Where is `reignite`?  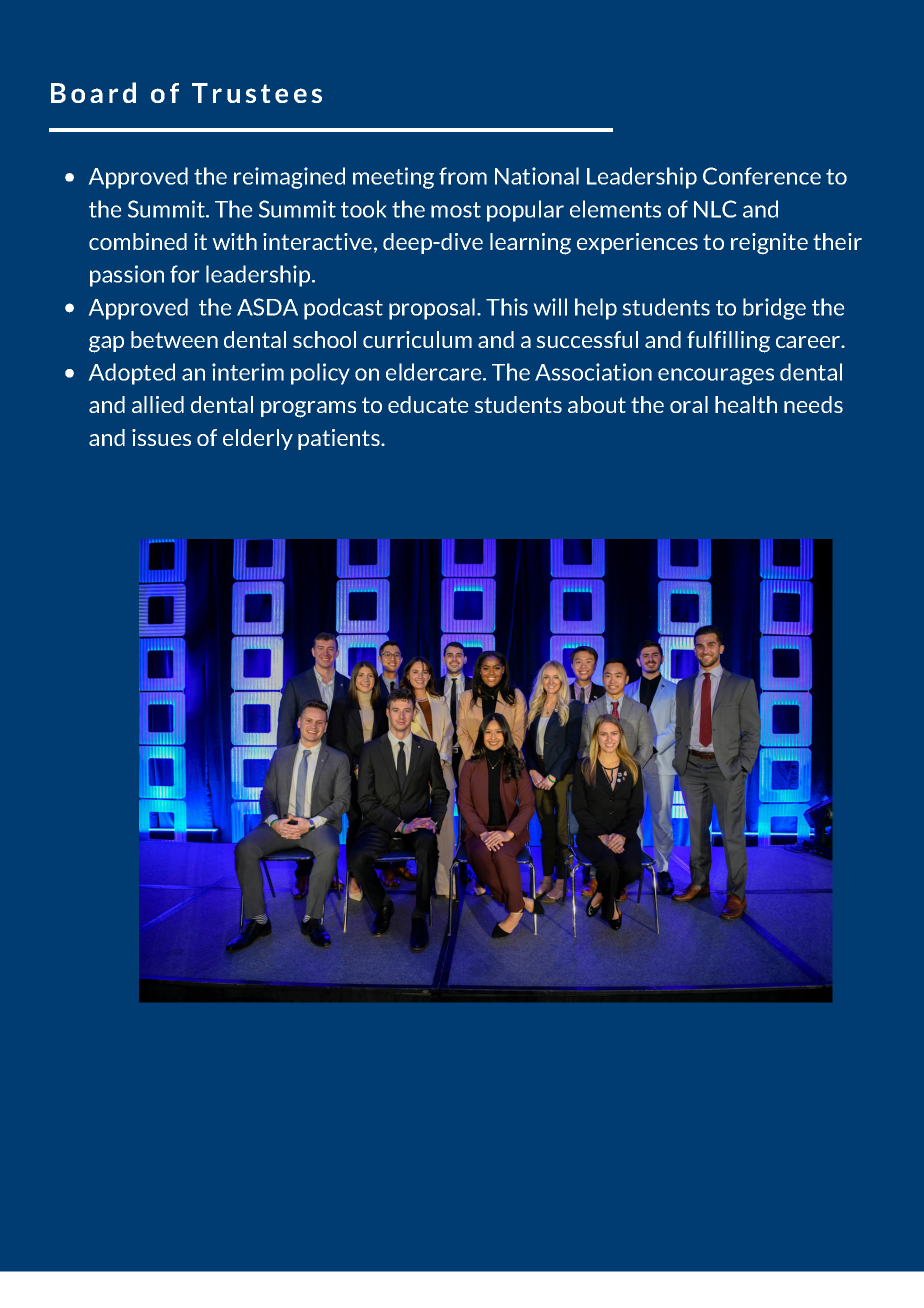 reignite is located at coordinates (769, 244).
